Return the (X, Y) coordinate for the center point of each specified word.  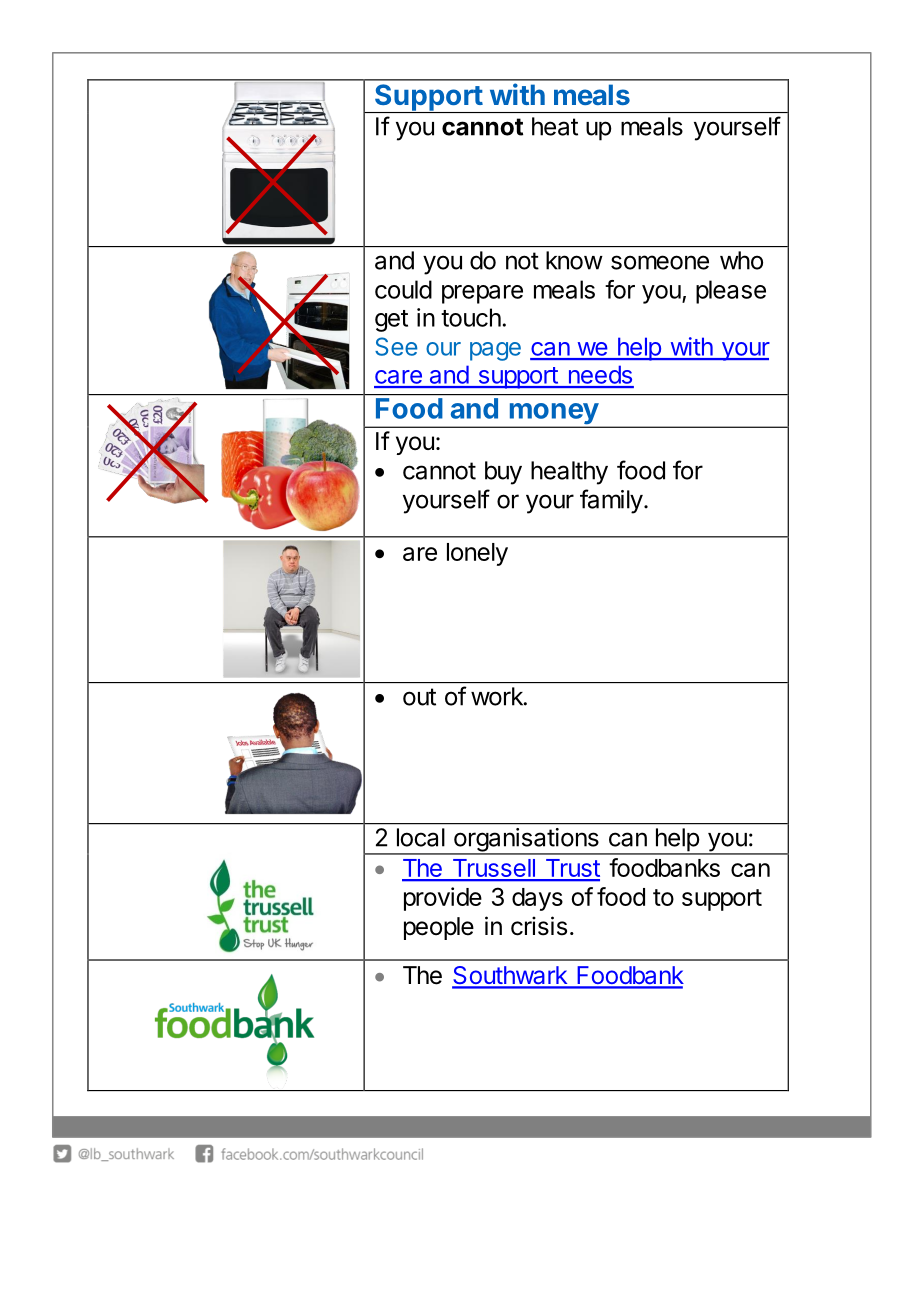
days (537, 899)
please (731, 292)
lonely (477, 554)
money (553, 415)
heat (555, 126)
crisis (539, 926)
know (574, 260)
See (396, 346)
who (741, 260)
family (611, 501)
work (498, 696)
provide (443, 899)
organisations (526, 841)
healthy (569, 473)
